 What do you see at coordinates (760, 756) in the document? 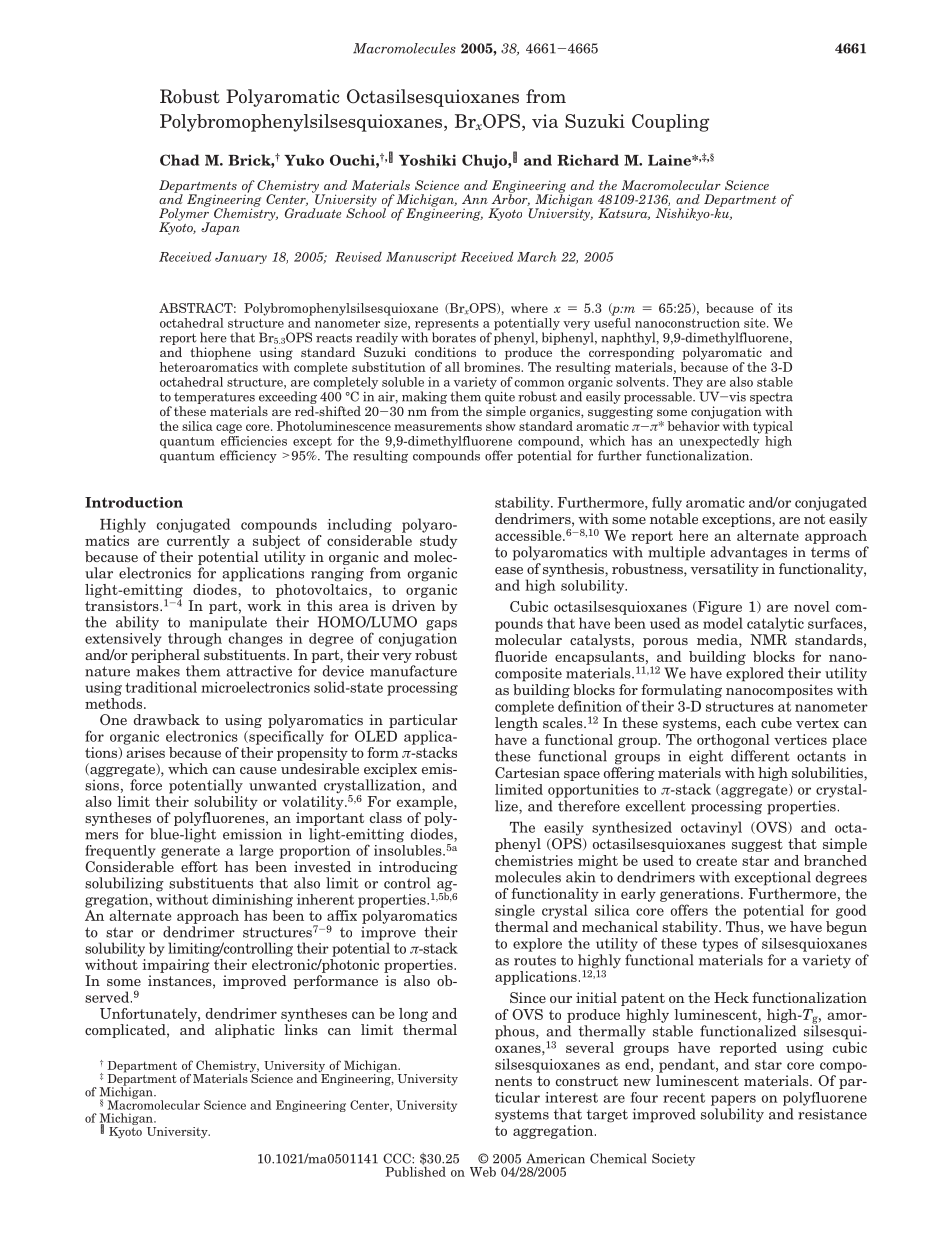
I see `different` at bounding box center [760, 756].
